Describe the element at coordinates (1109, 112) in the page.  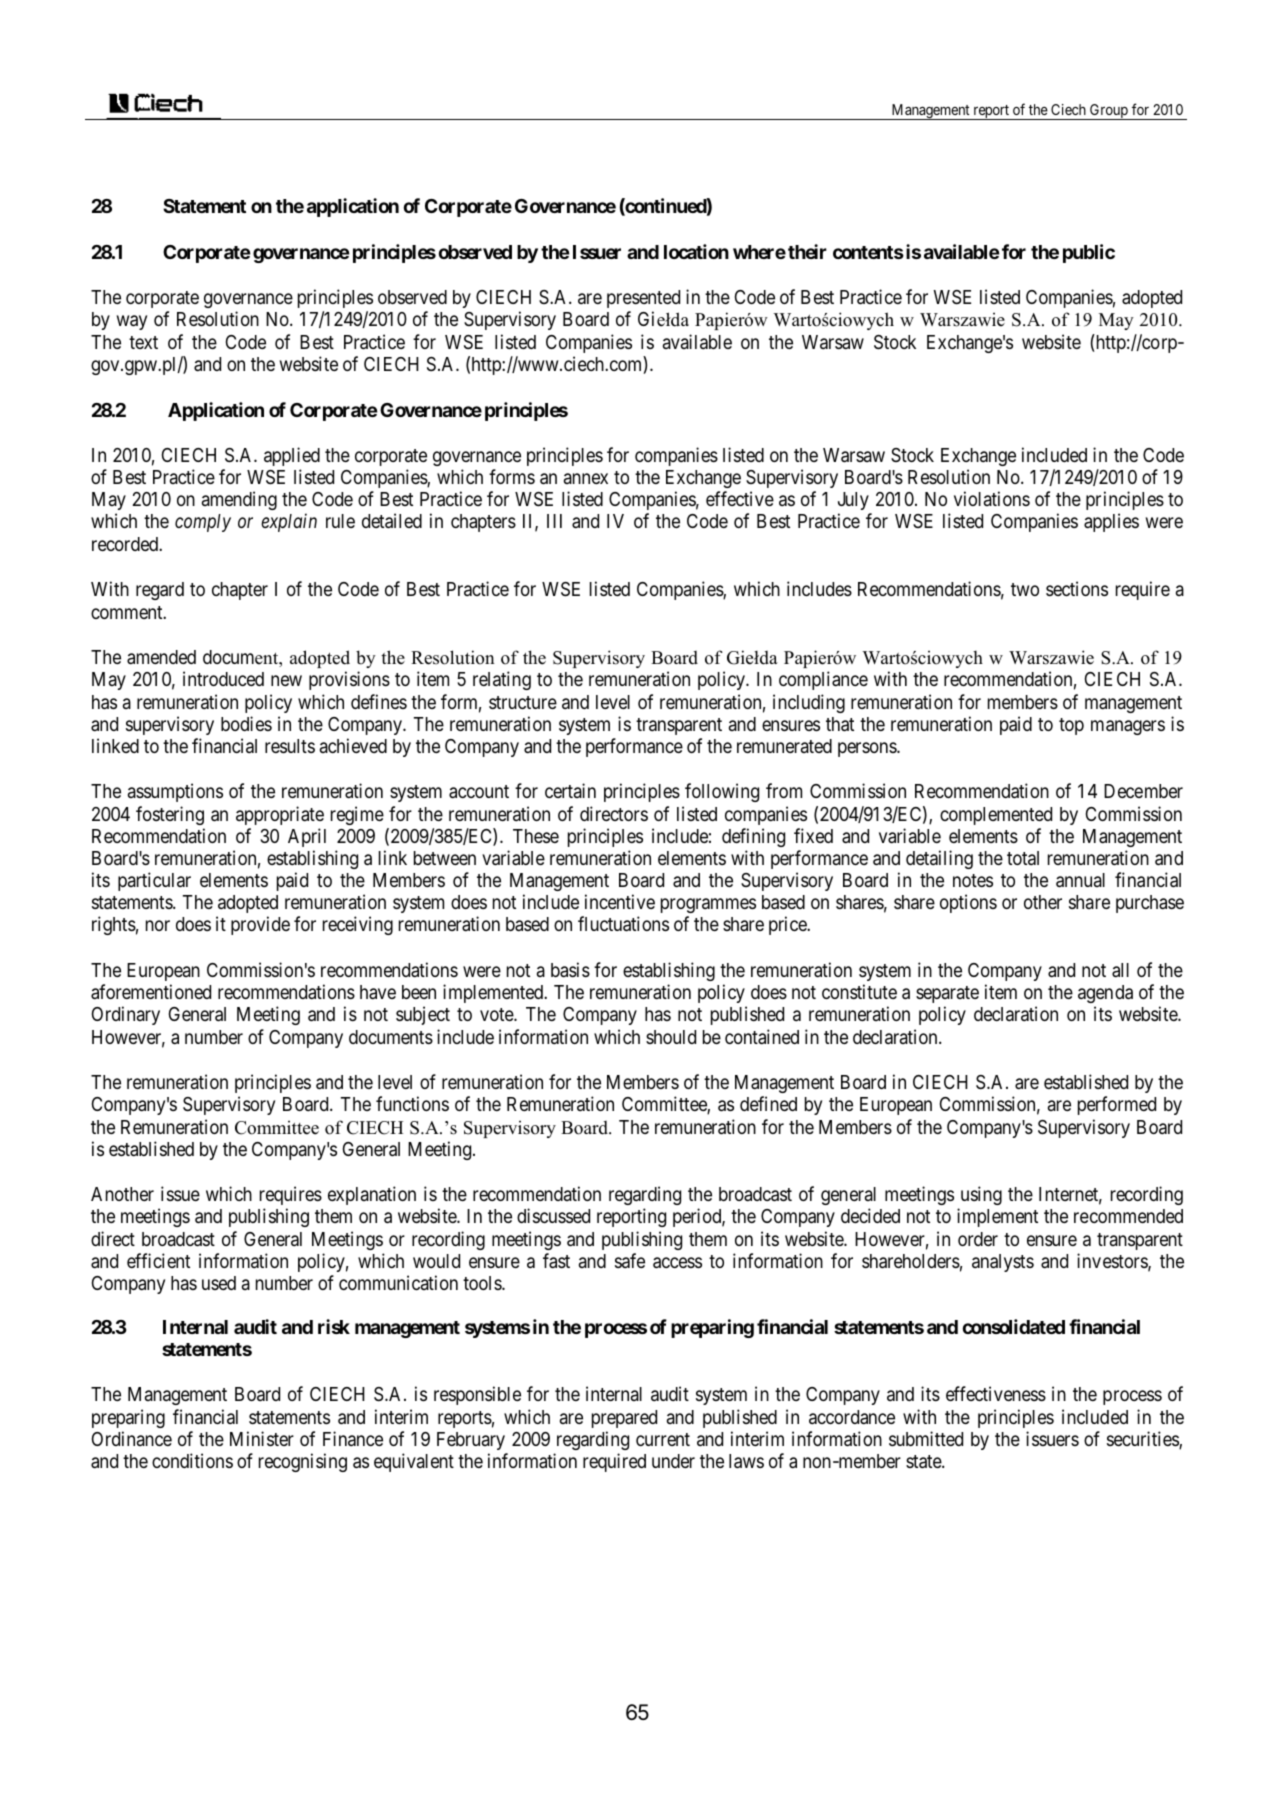
I see `Group` at that location.
